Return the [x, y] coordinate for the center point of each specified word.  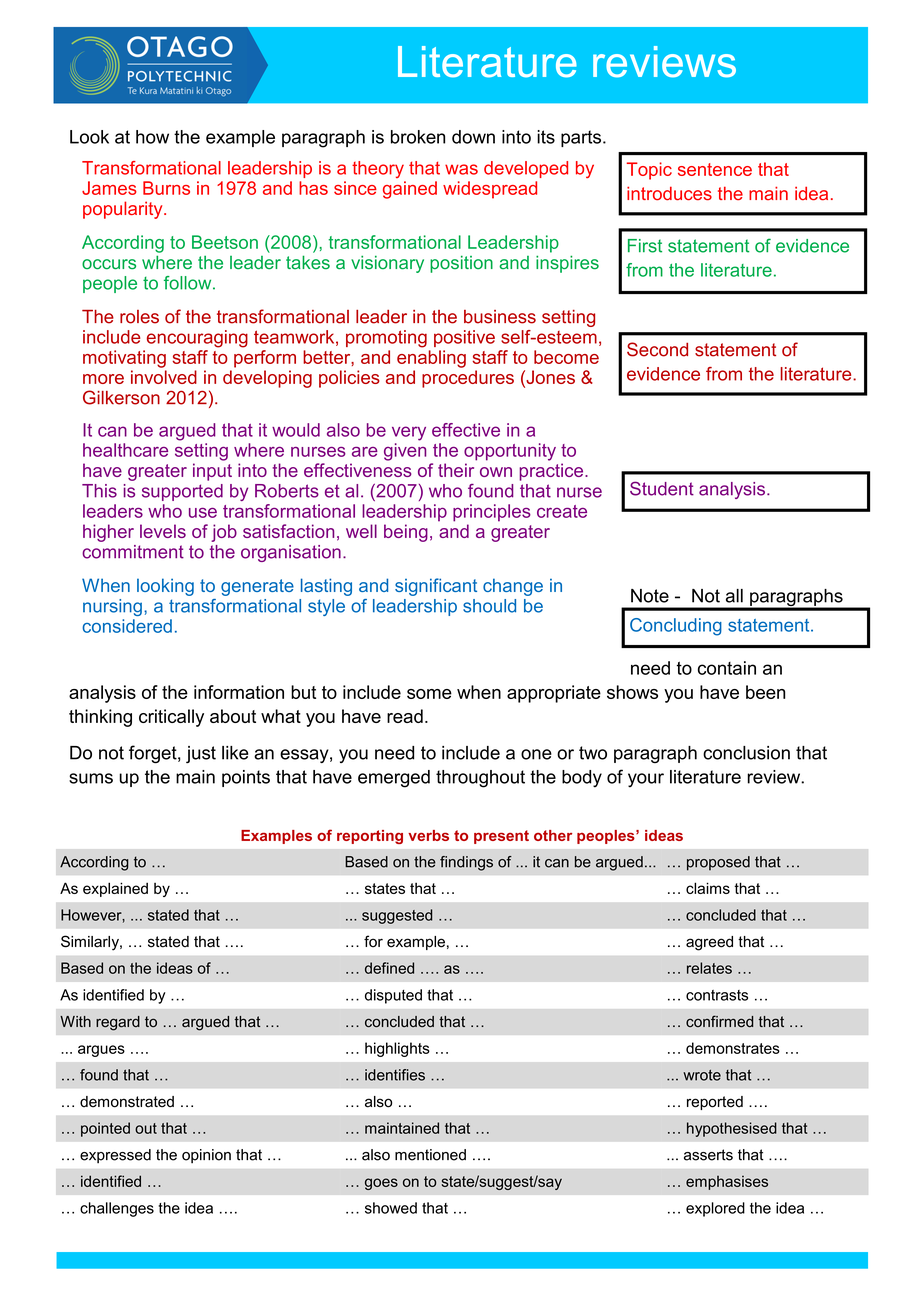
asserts [708, 1155]
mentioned [430, 1155]
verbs [428, 835]
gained [410, 190]
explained [115, 889]
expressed [115, 1156]
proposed [718, 863]
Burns [166, 188]
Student [662, 488]
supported [182, 492]
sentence [715, 169]
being [406, 533]
